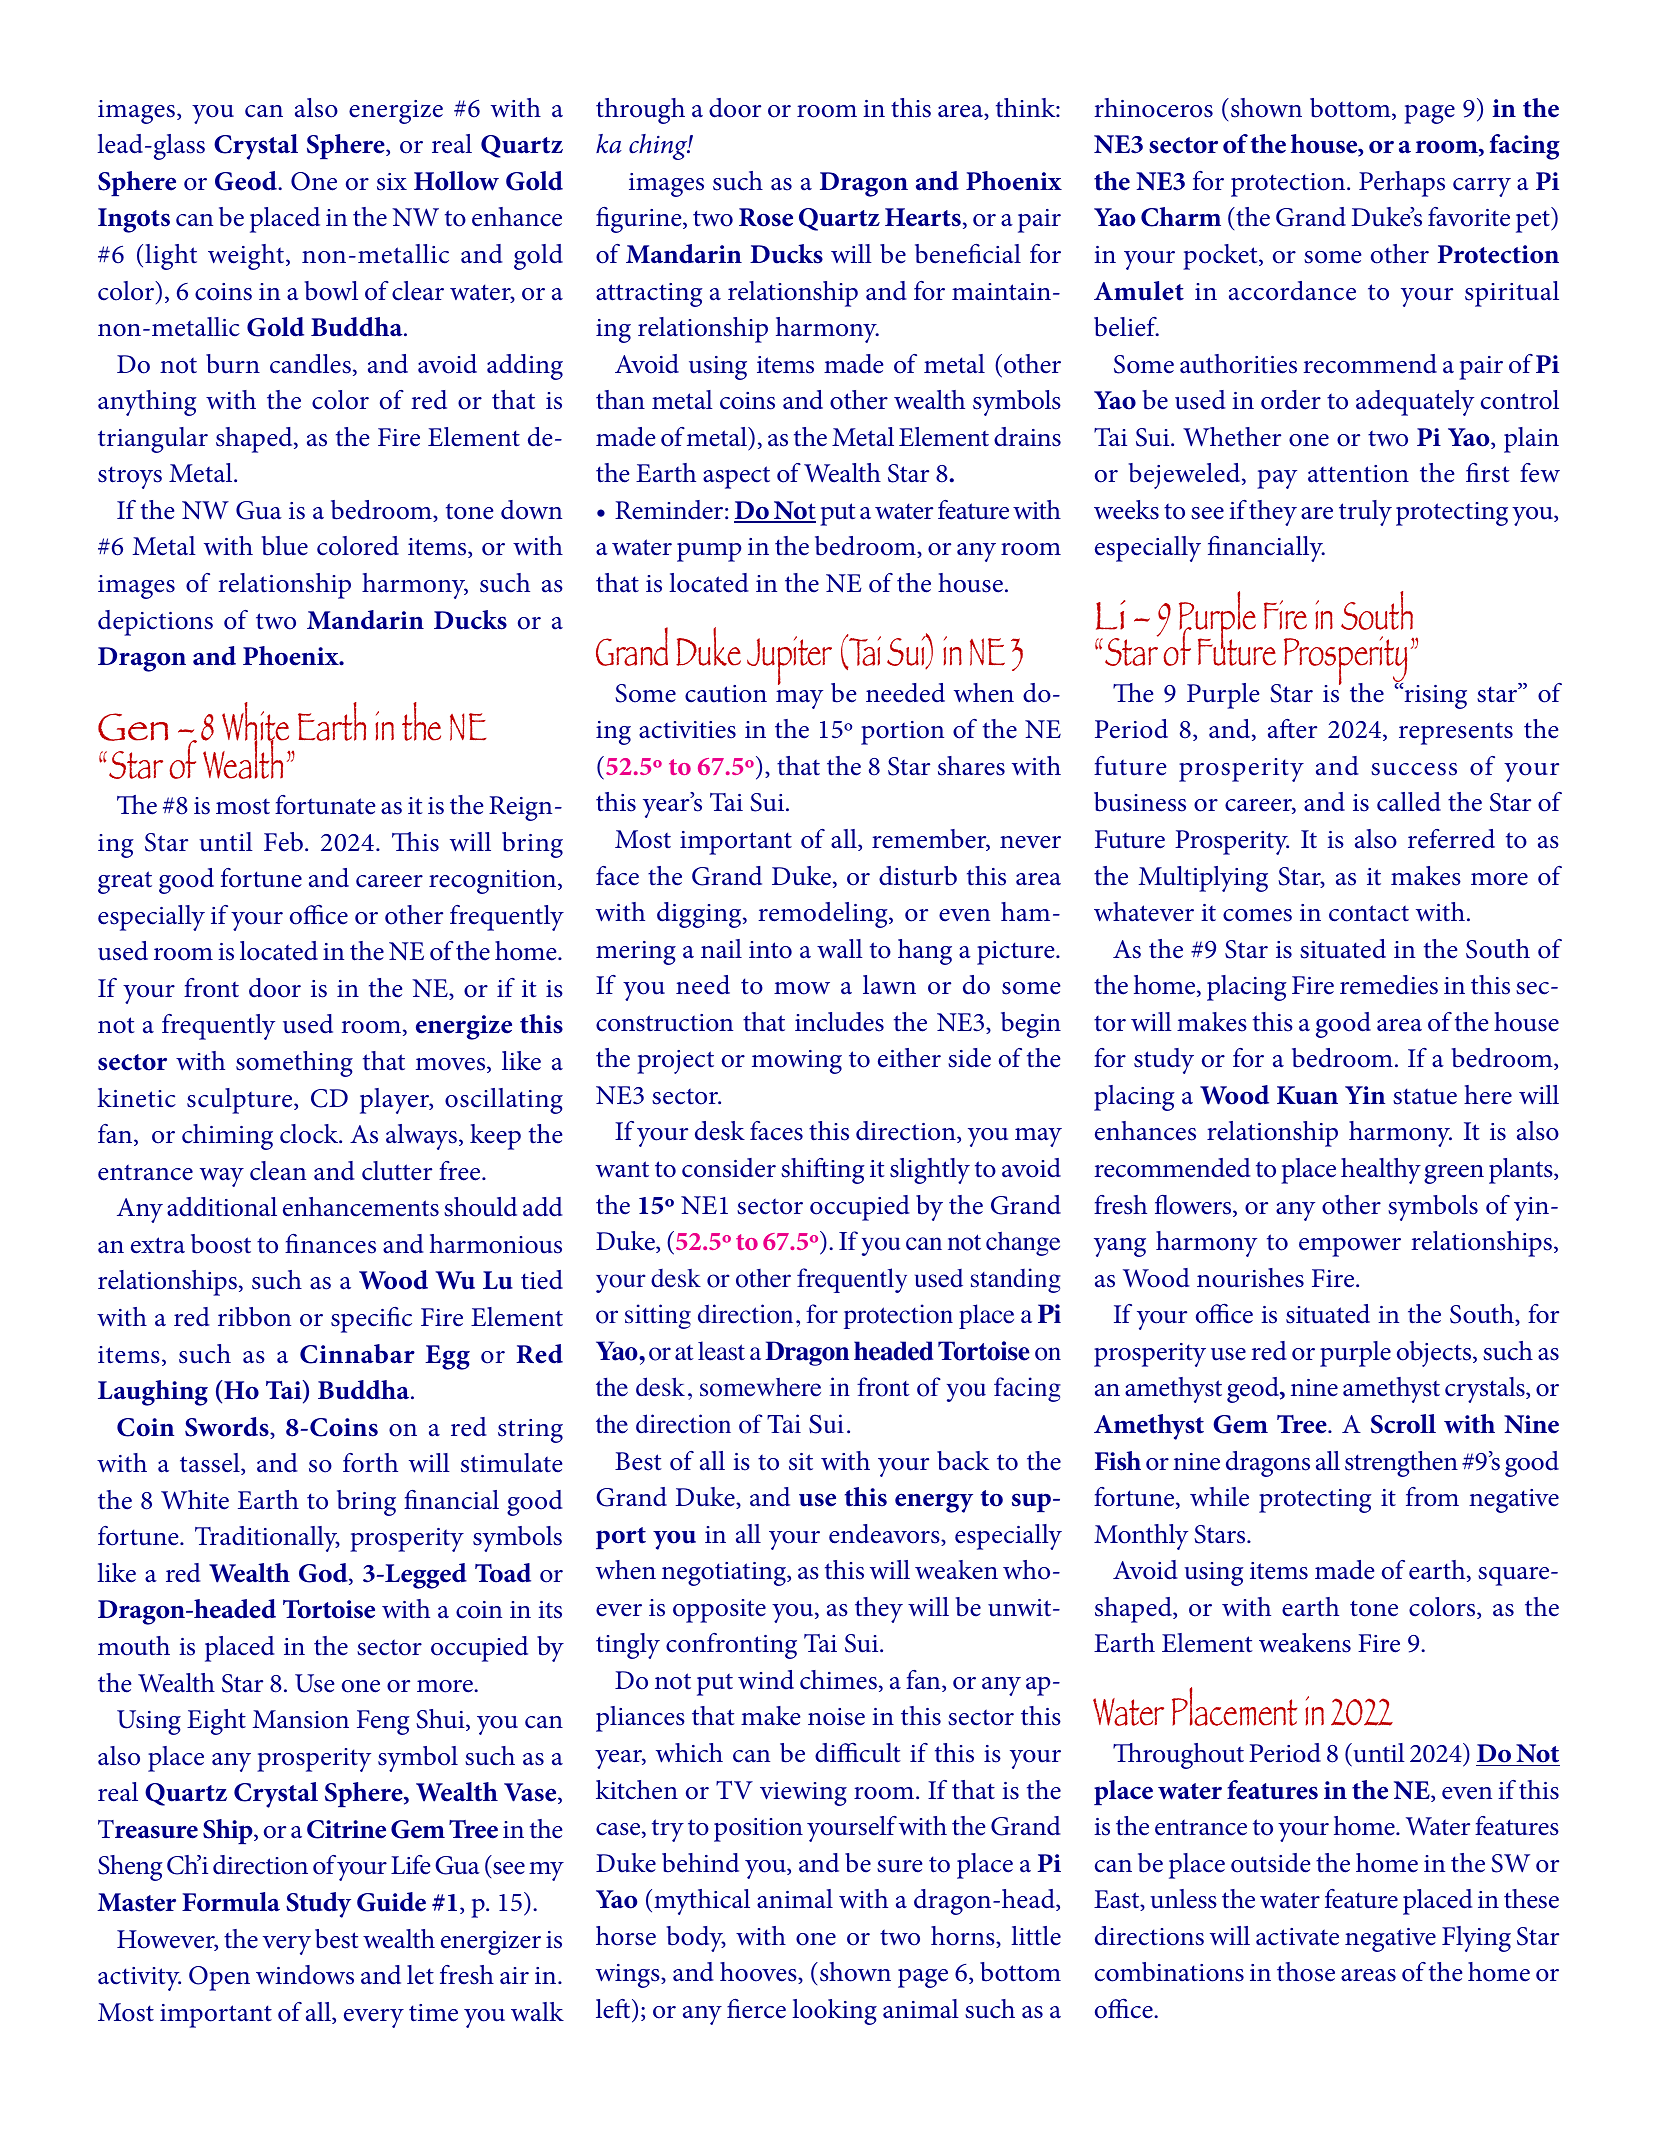  Describe the element at coordinates (1425, 1096) in the document. I see `statue` at that location.
